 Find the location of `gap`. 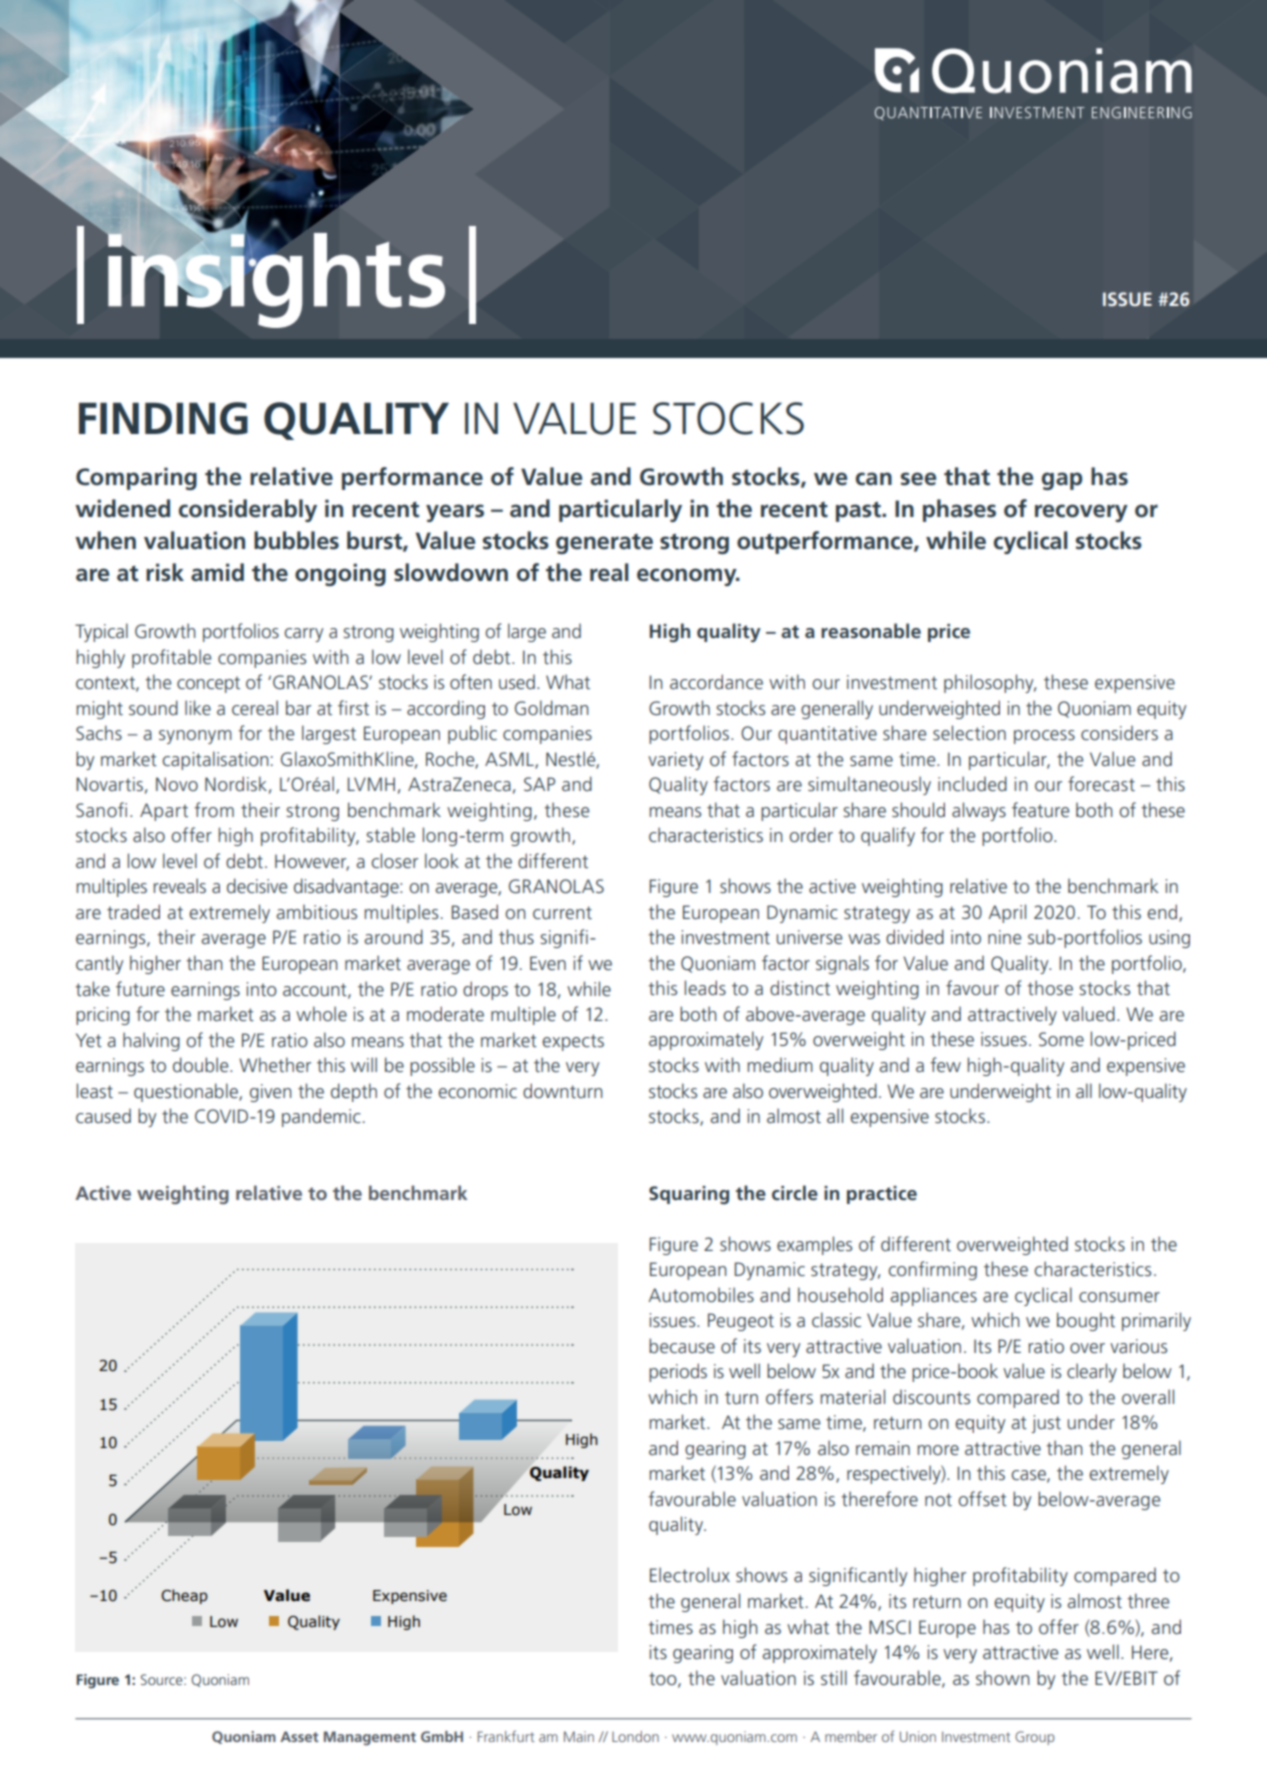

gap is located at coordinates (1062, 481).
